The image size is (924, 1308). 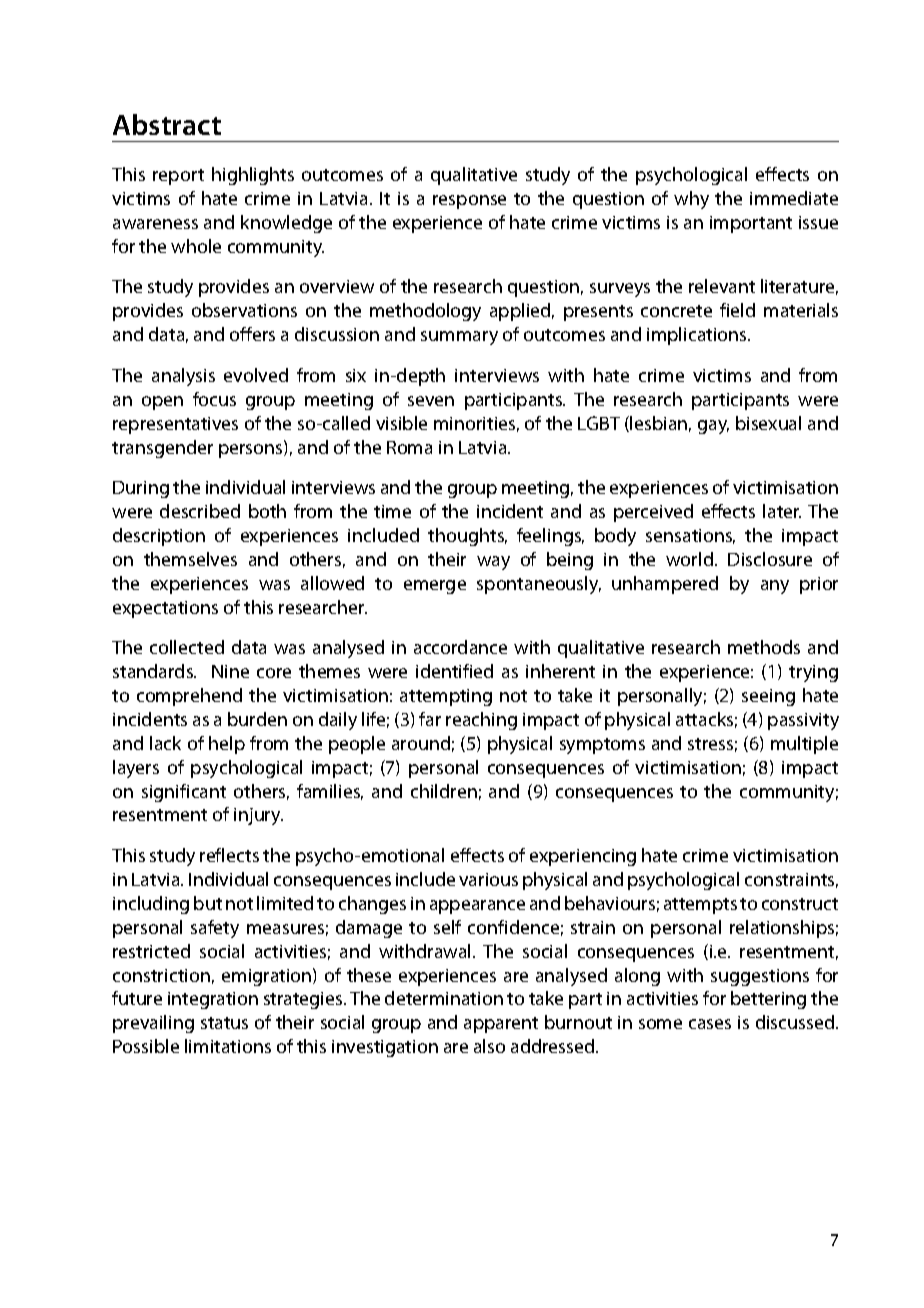 What do you see at coordinates (698, 336) in the document?
I see `implications` at bounding box center [698, 336].
